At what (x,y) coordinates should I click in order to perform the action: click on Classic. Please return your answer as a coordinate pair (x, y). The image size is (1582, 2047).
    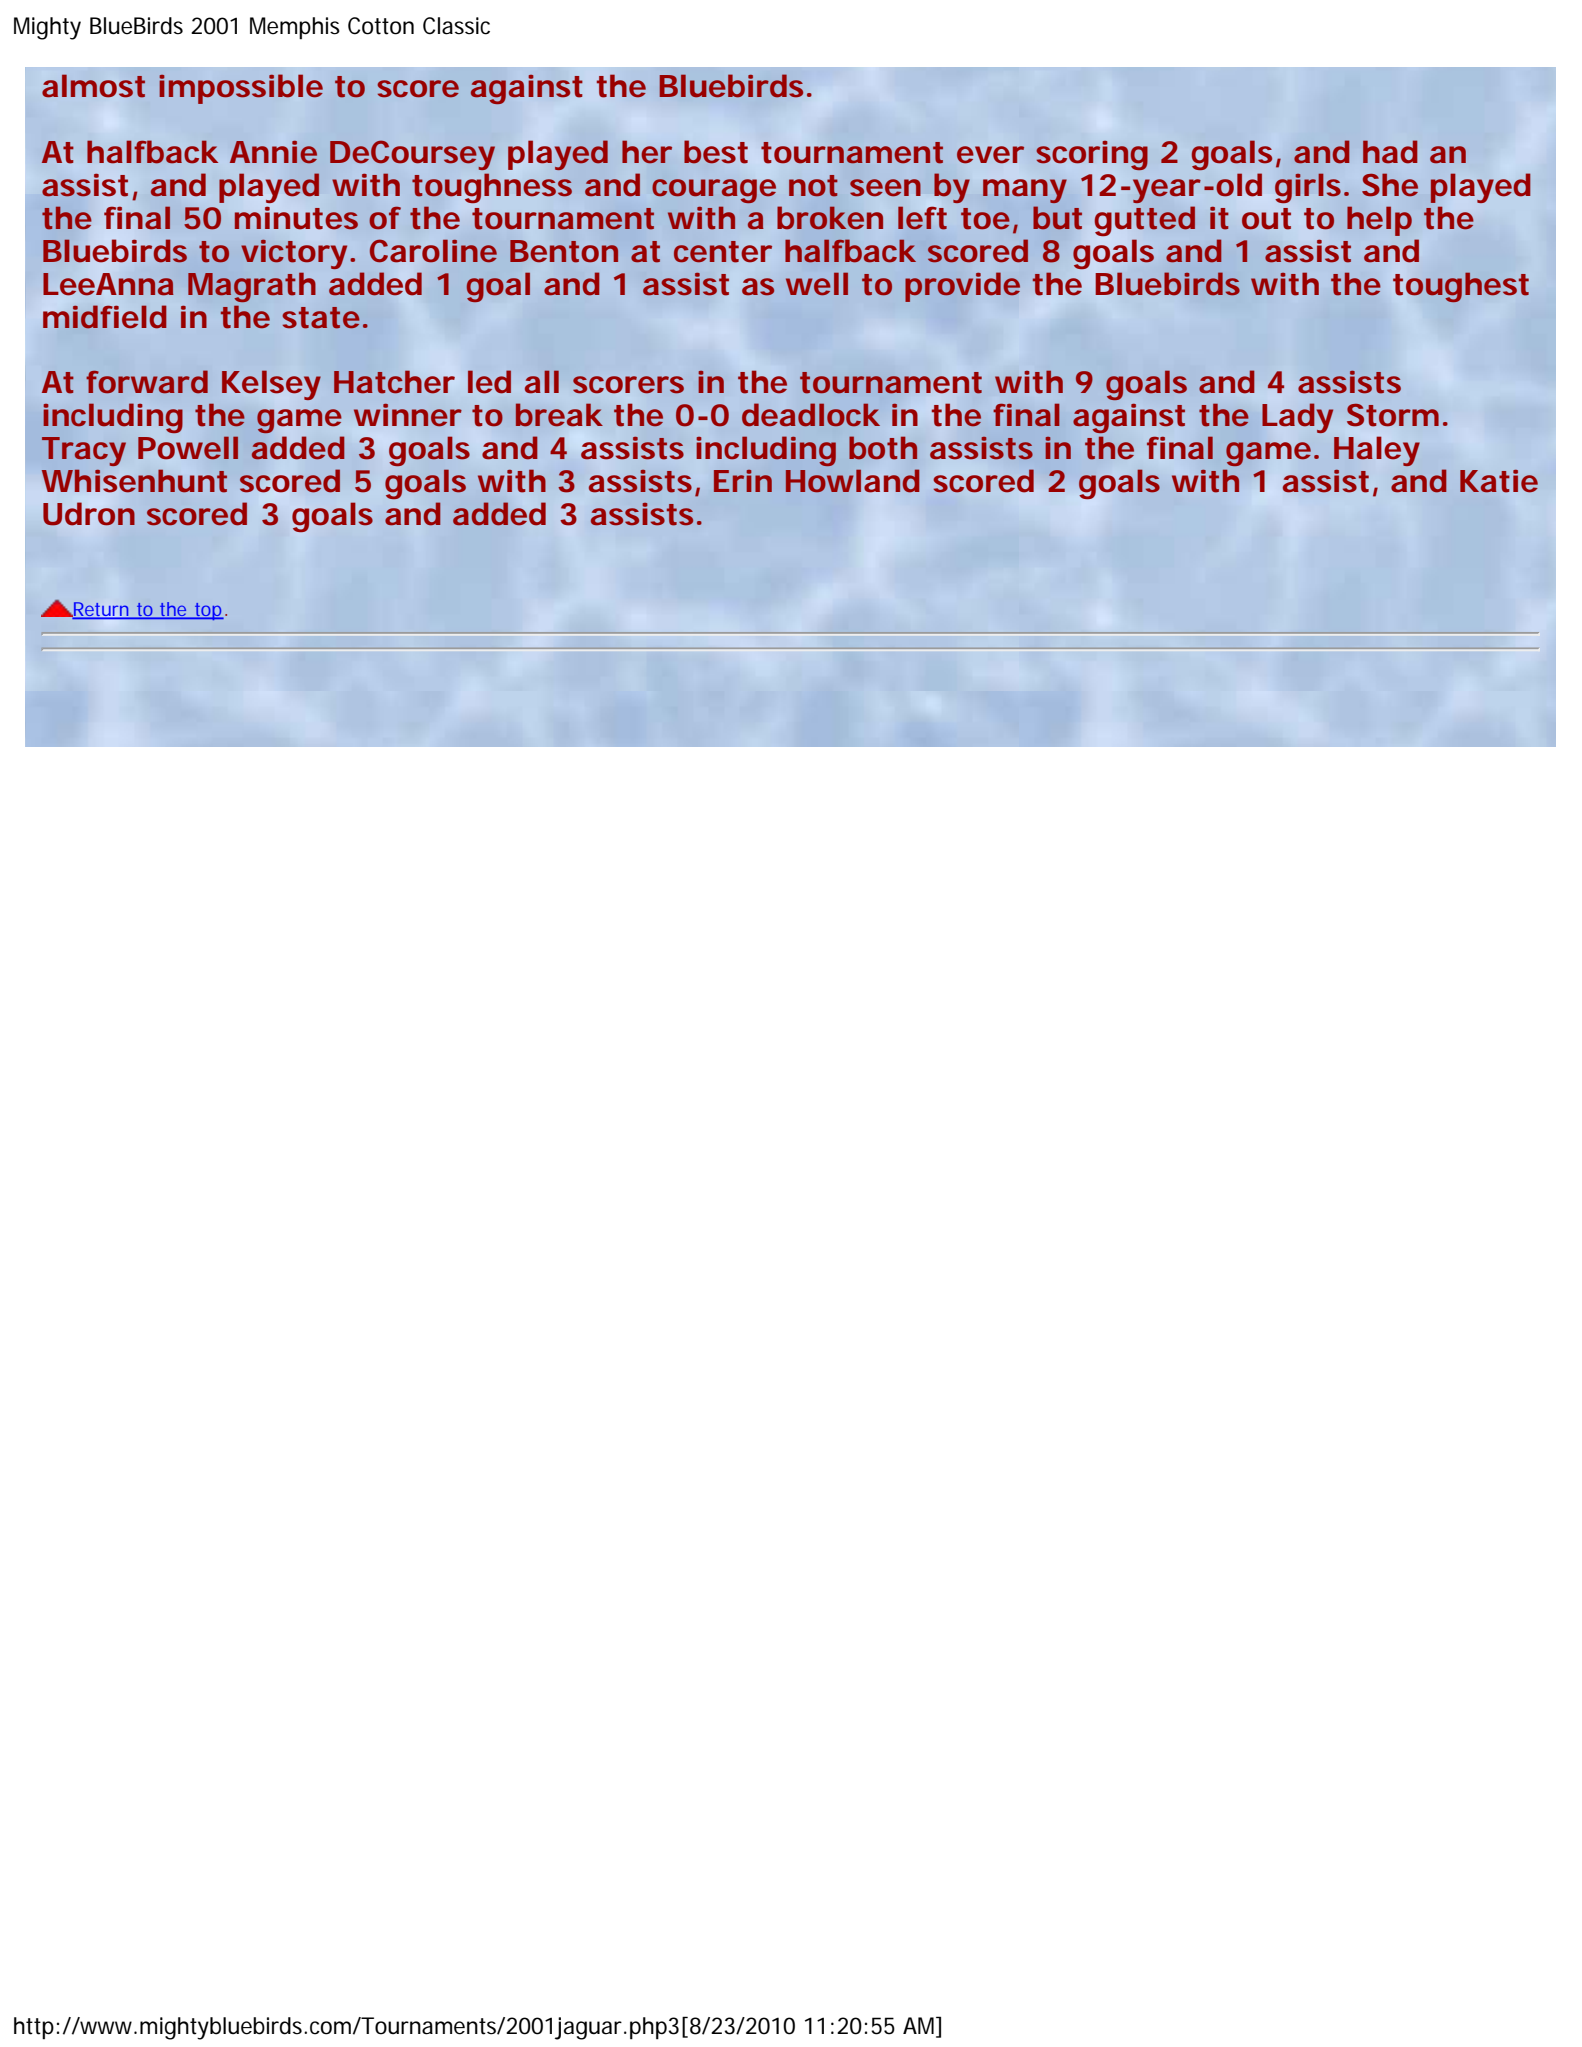
    Looking at the image, I should click on (456, 26).
